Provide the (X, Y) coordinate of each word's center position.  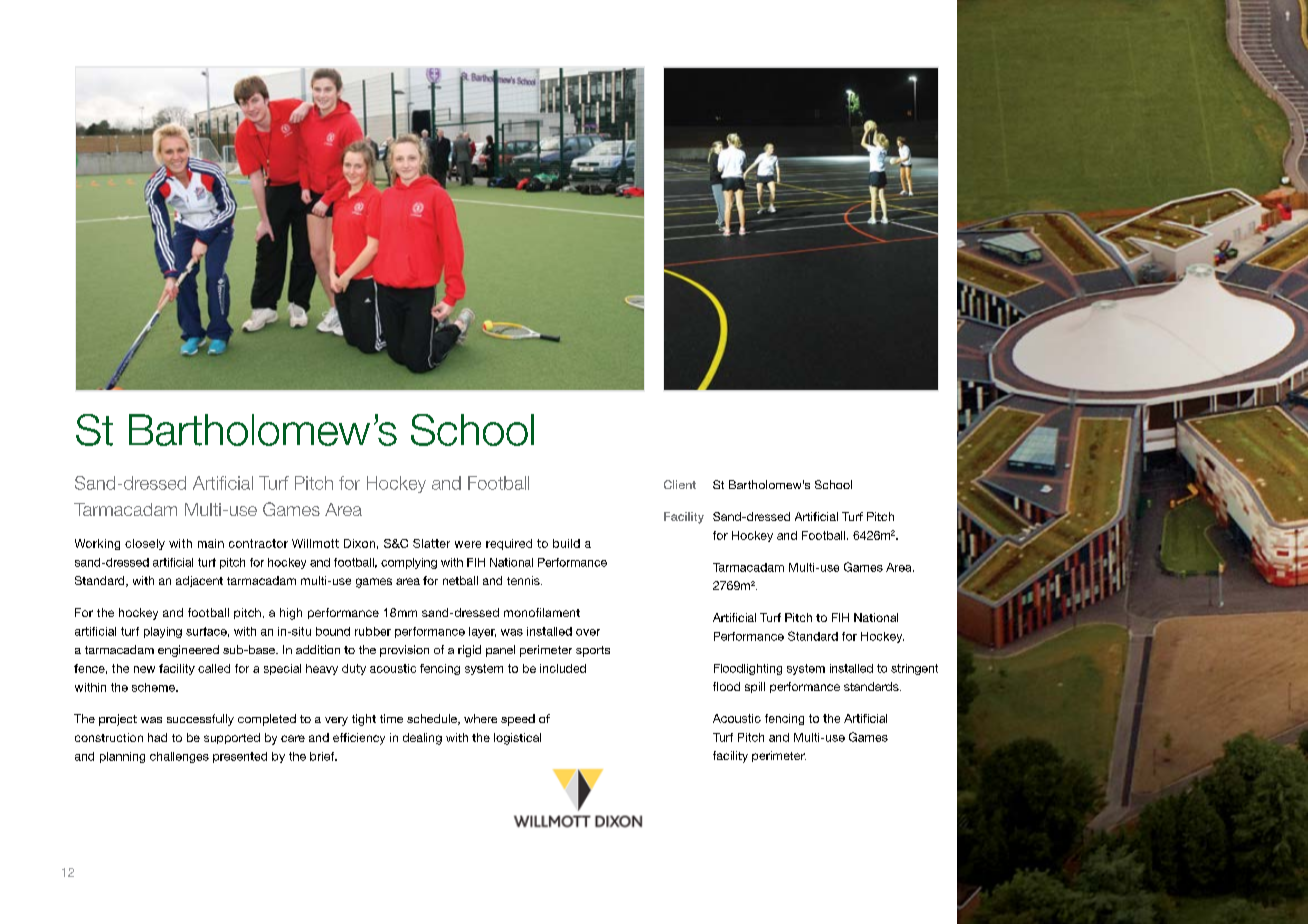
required (509, 544)
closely (145, 544)
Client (680, 484)
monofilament (542, 612)
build (566, 543)
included (563, 668)
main (211, 543)
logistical (517, 739)
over (588, 632)
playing (163, 632)
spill (755, 687)
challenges (179, 757)
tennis (524, 580)
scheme (154, 687)
